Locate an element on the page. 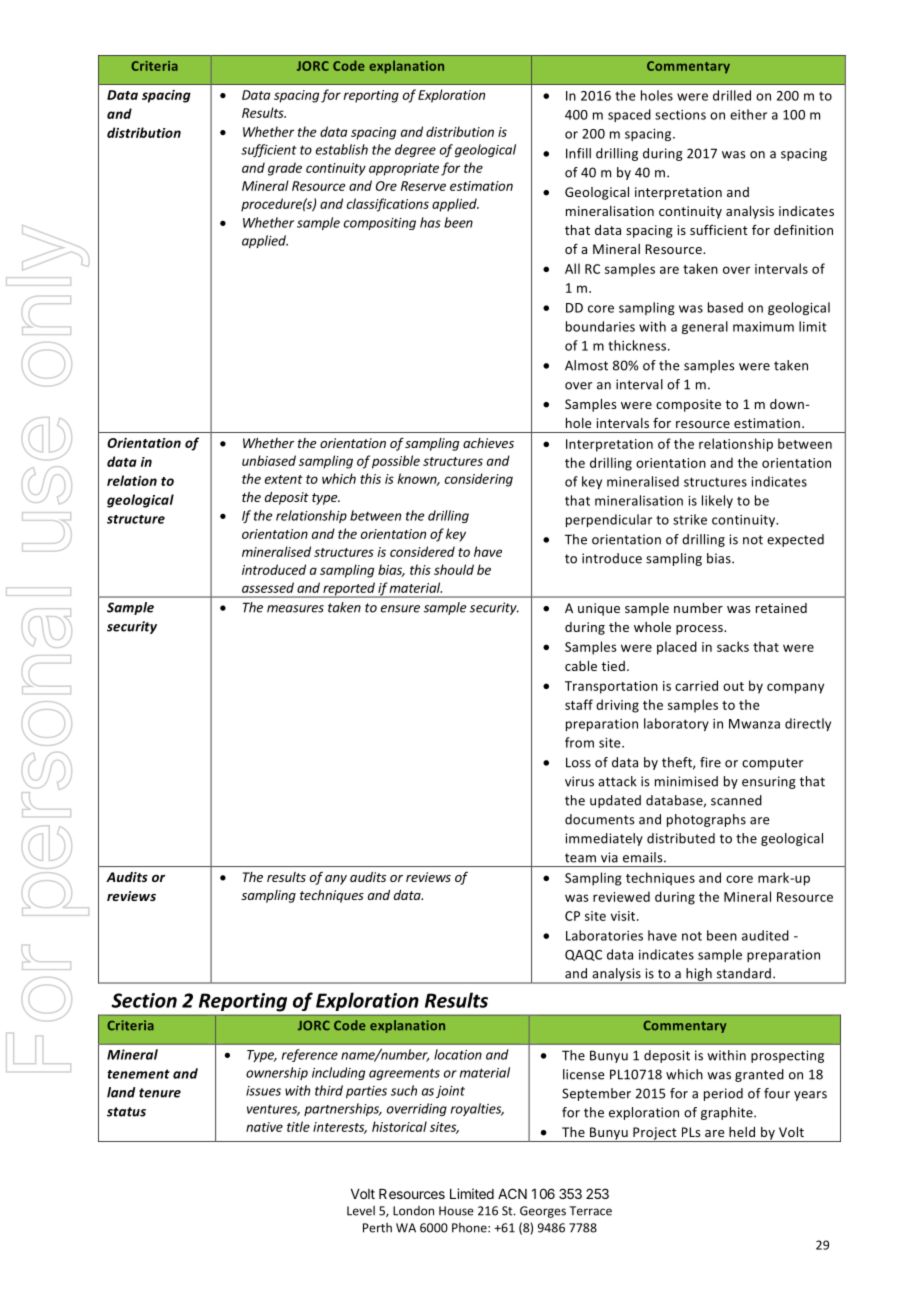 This document has width=924, height=1308. either is located at coordinates (748, 114).
